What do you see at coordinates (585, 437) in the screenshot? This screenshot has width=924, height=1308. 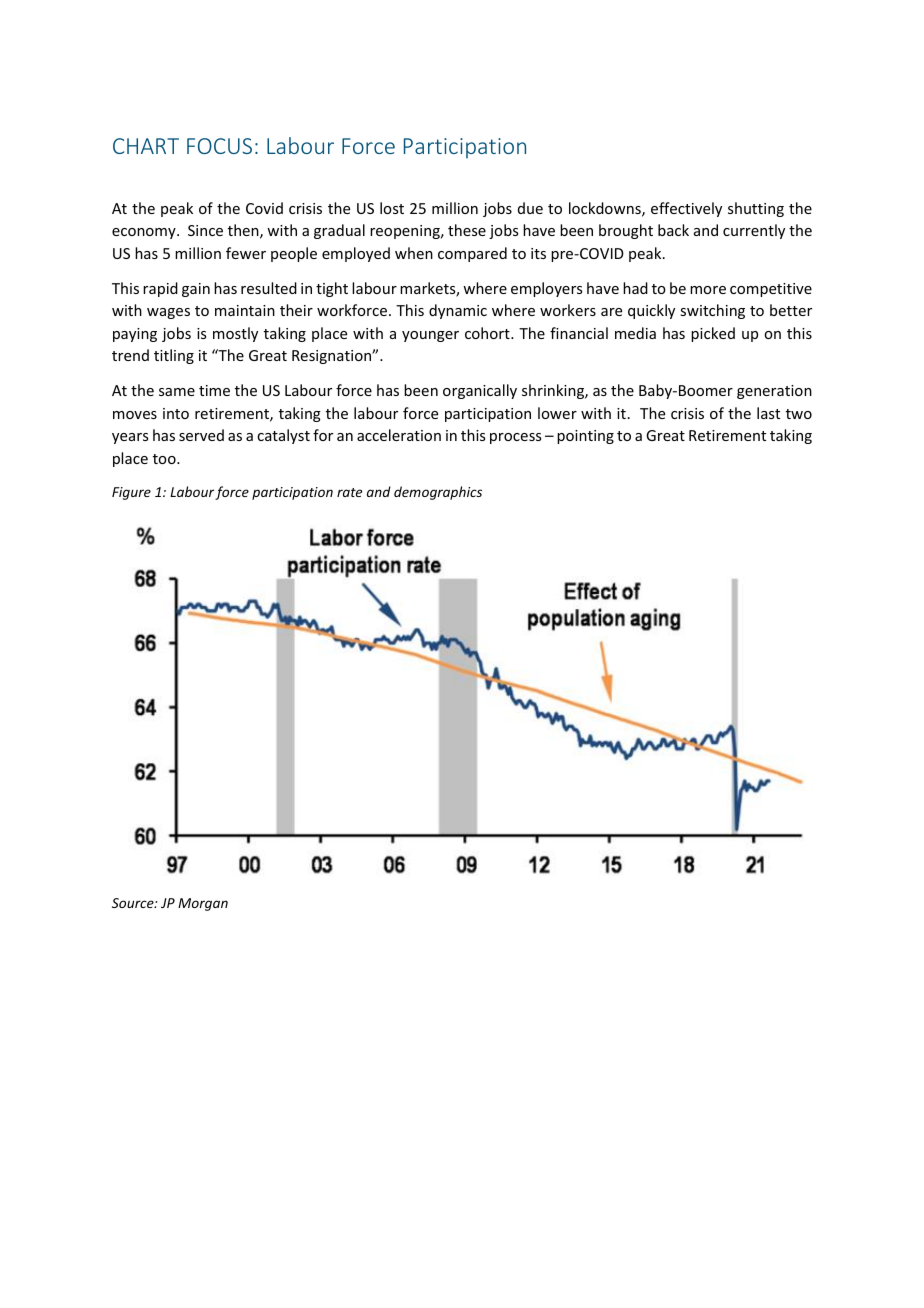 I see `pointing` at bounding box center [585, 437].
